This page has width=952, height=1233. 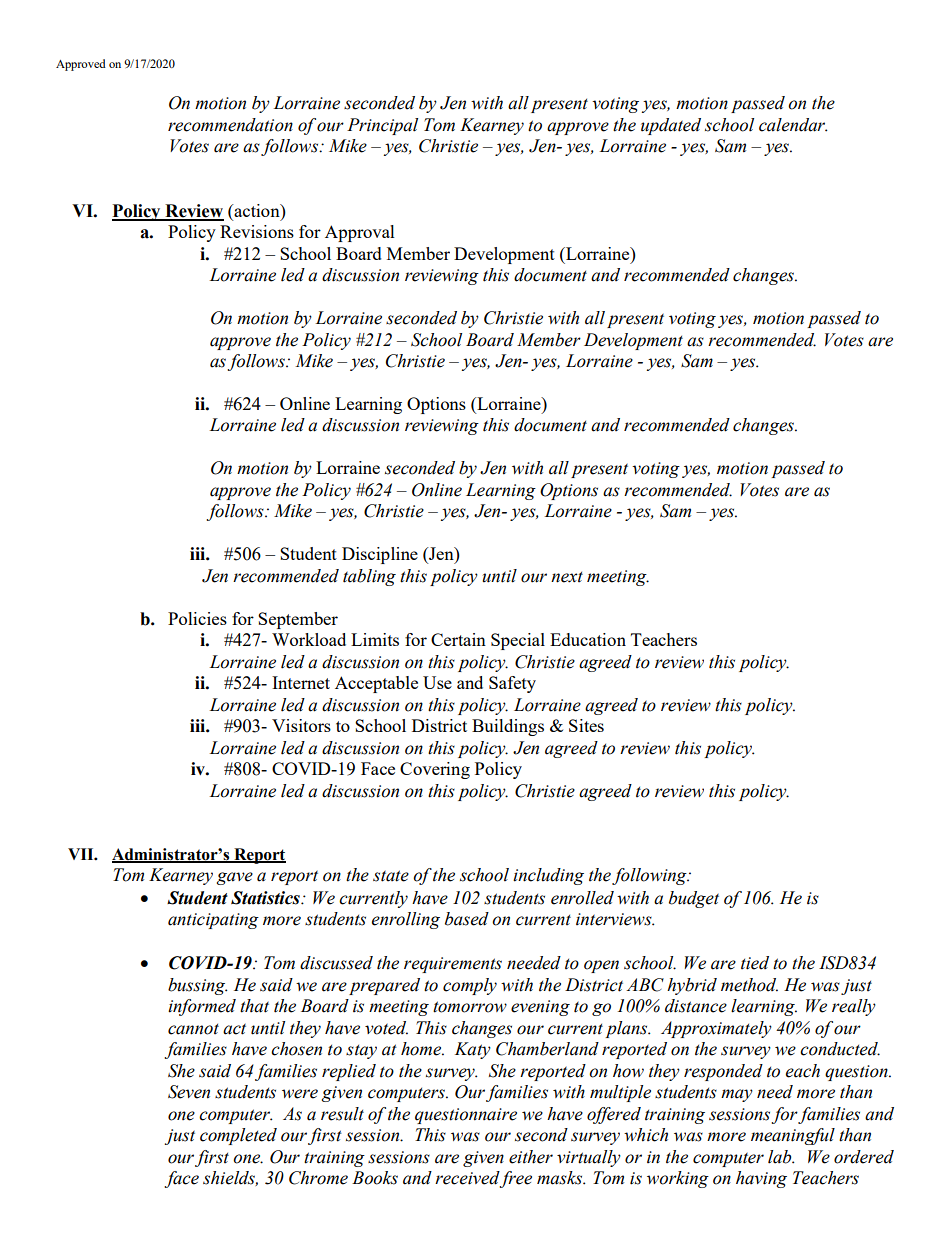 I want to click on recommendation, so click(x=230, y=125).
